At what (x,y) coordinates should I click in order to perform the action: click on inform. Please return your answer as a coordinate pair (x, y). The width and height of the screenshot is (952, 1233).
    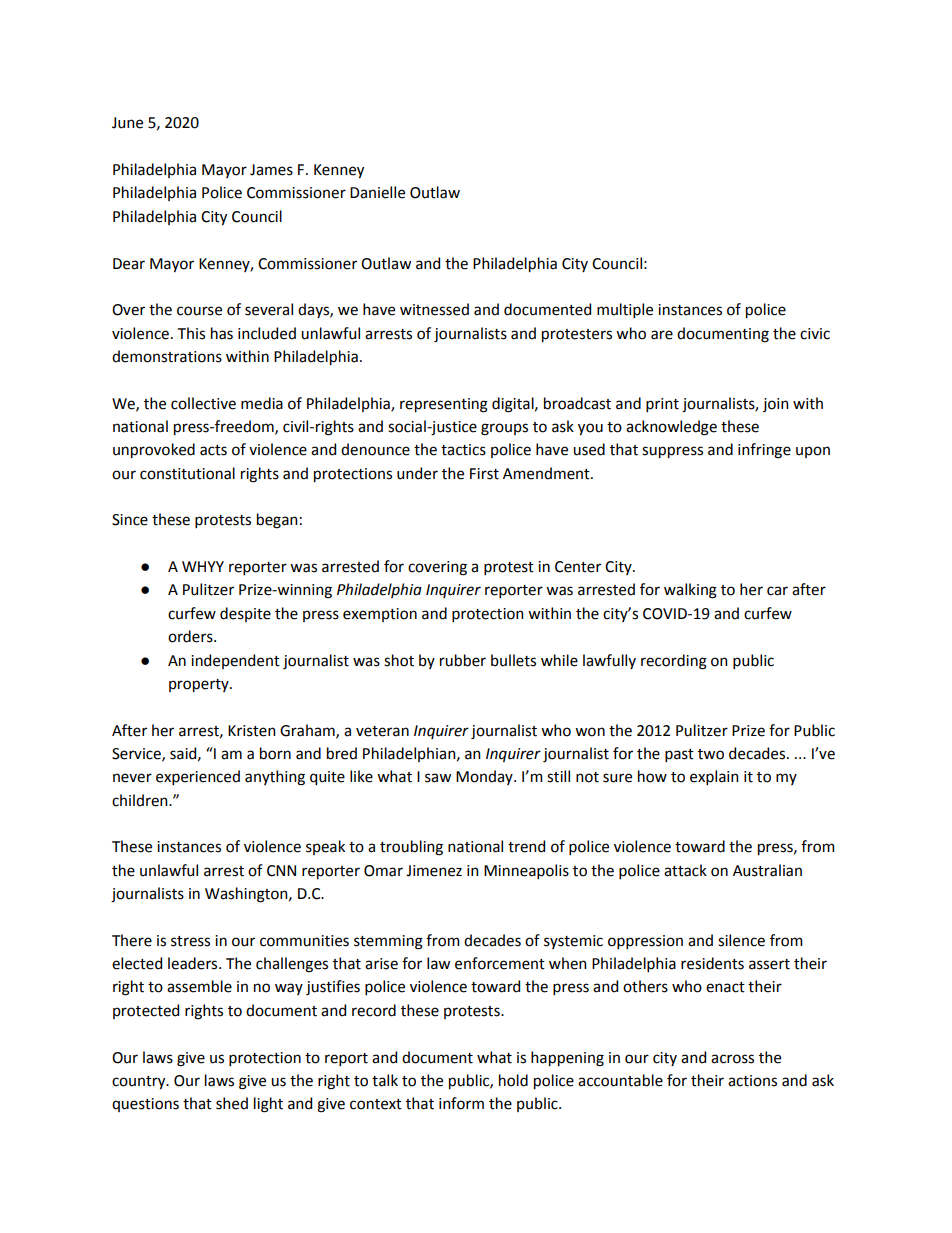
    Looking at the image, I should click on (461, 1103).
